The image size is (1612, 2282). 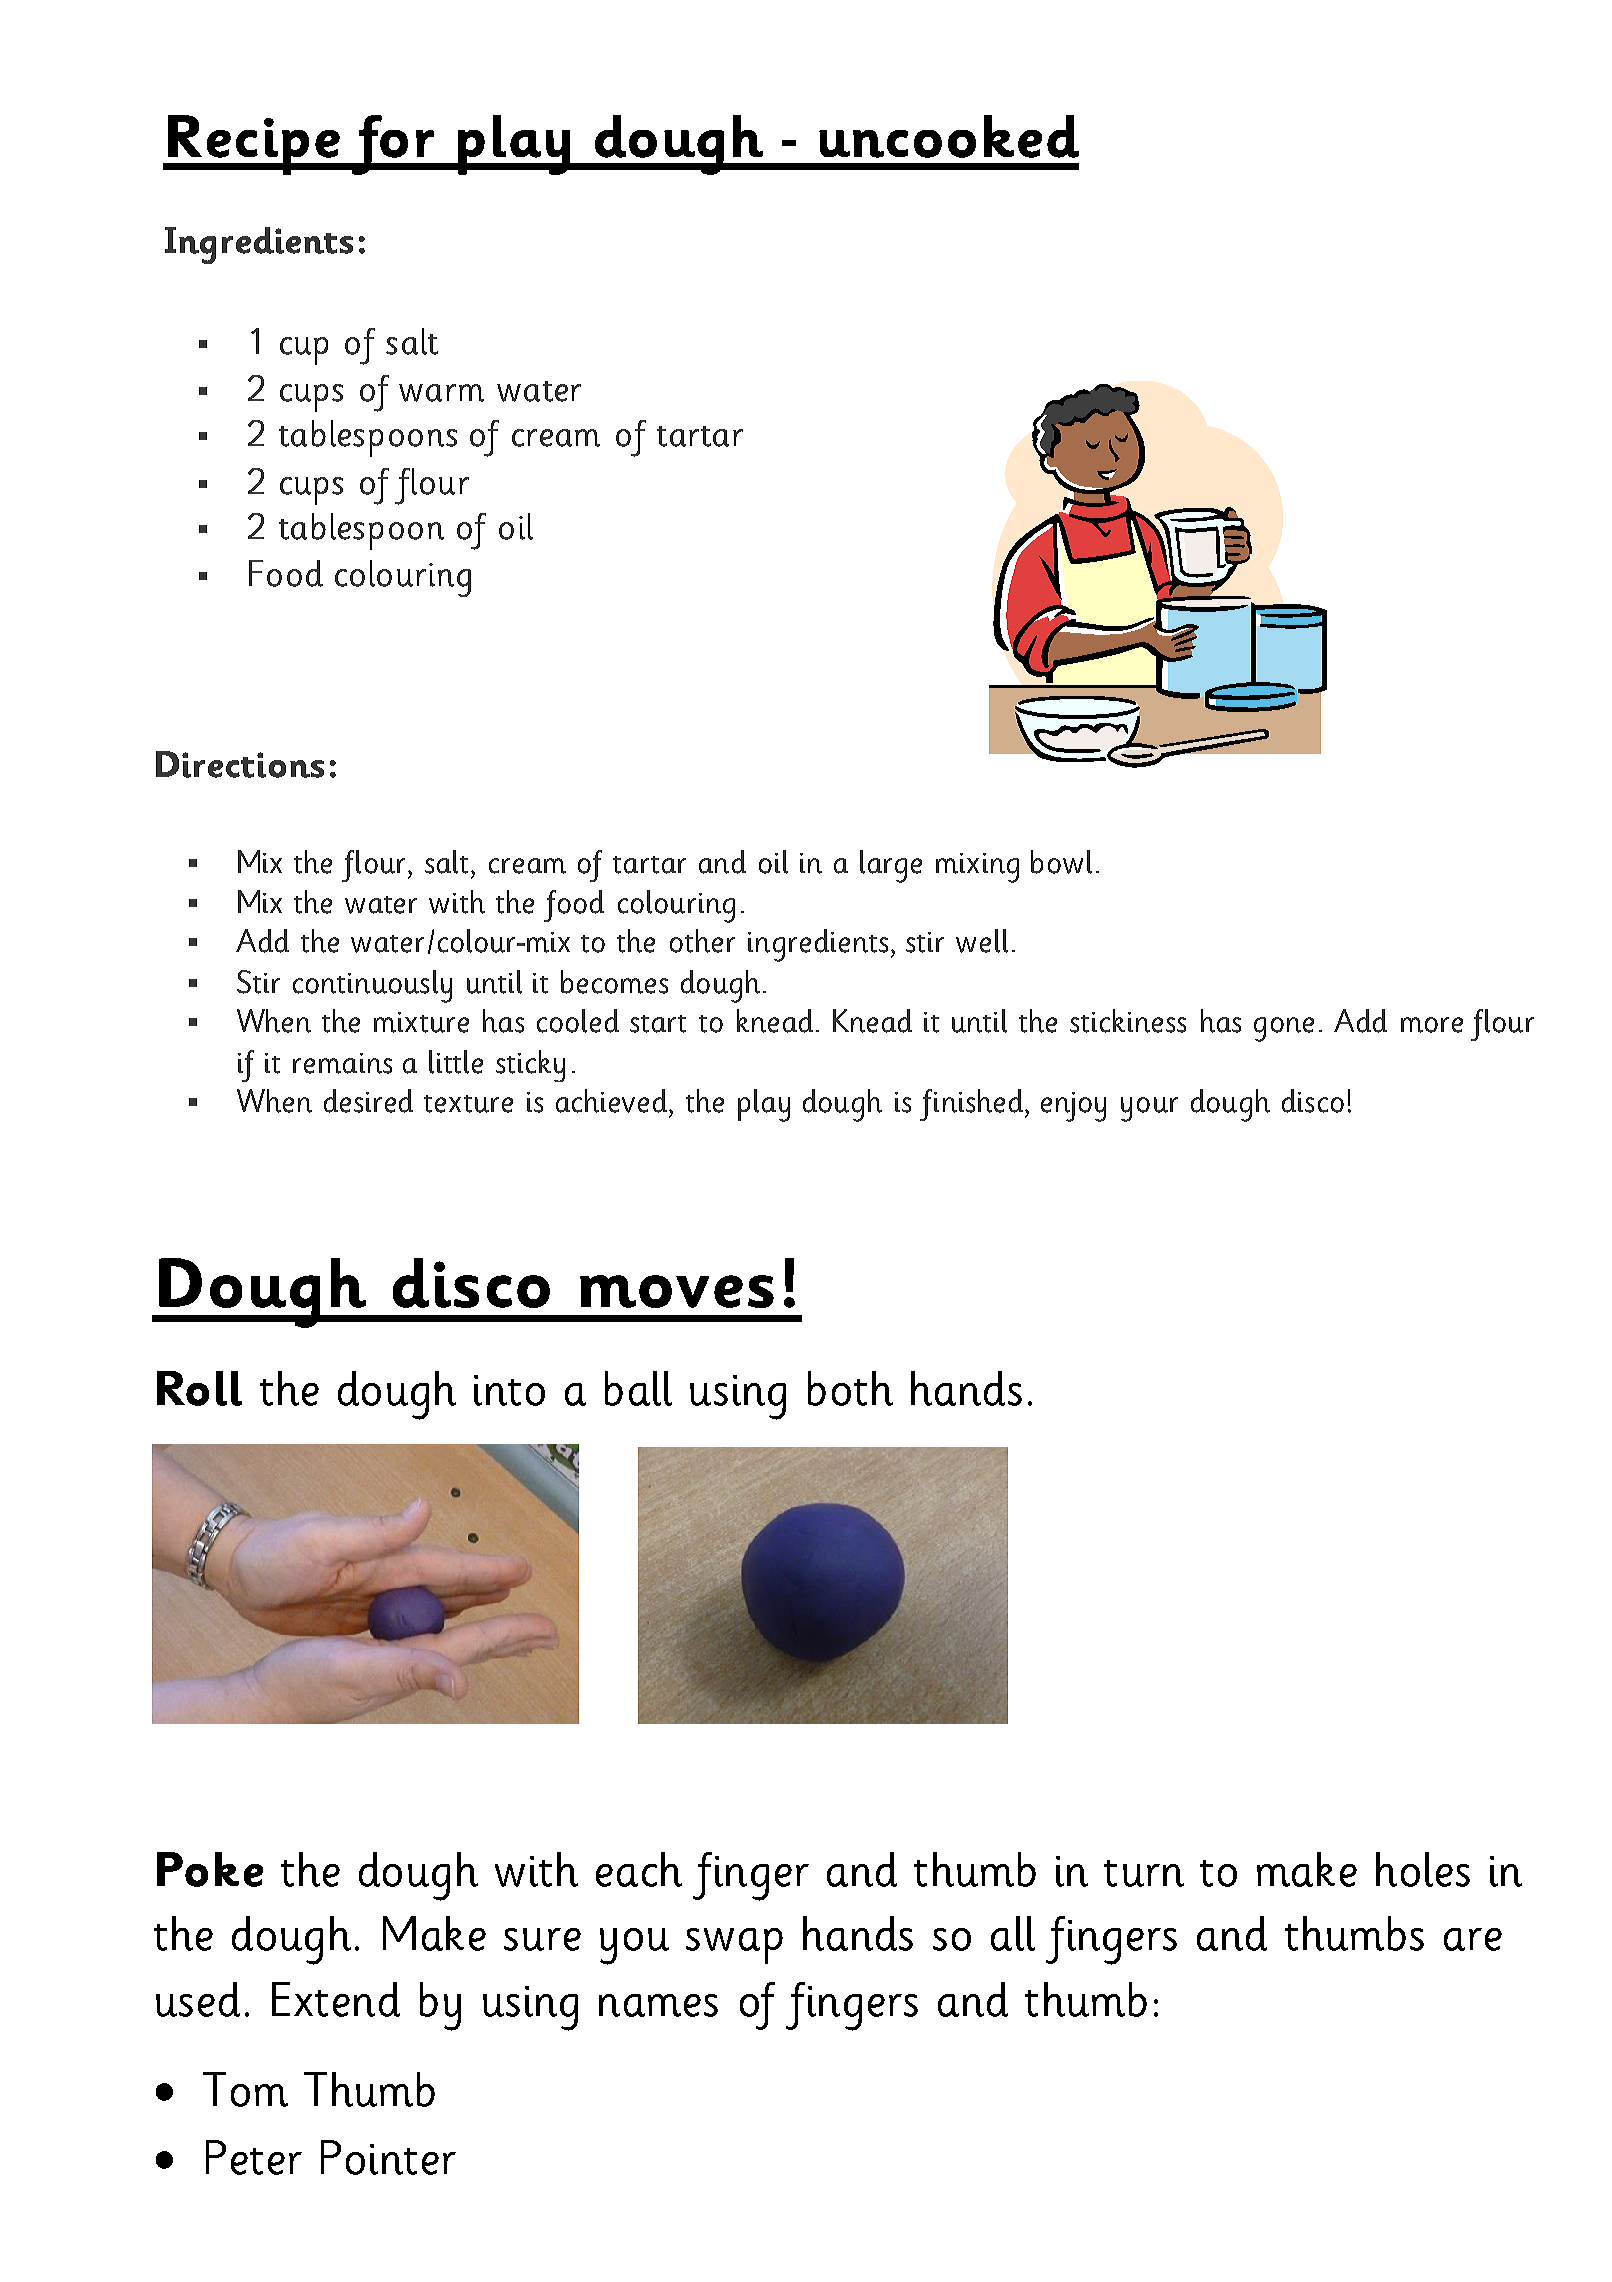 What do you see at coordinates (210, 1869) in the document?
I see `Poke` at bounding box center [210, 1869].
